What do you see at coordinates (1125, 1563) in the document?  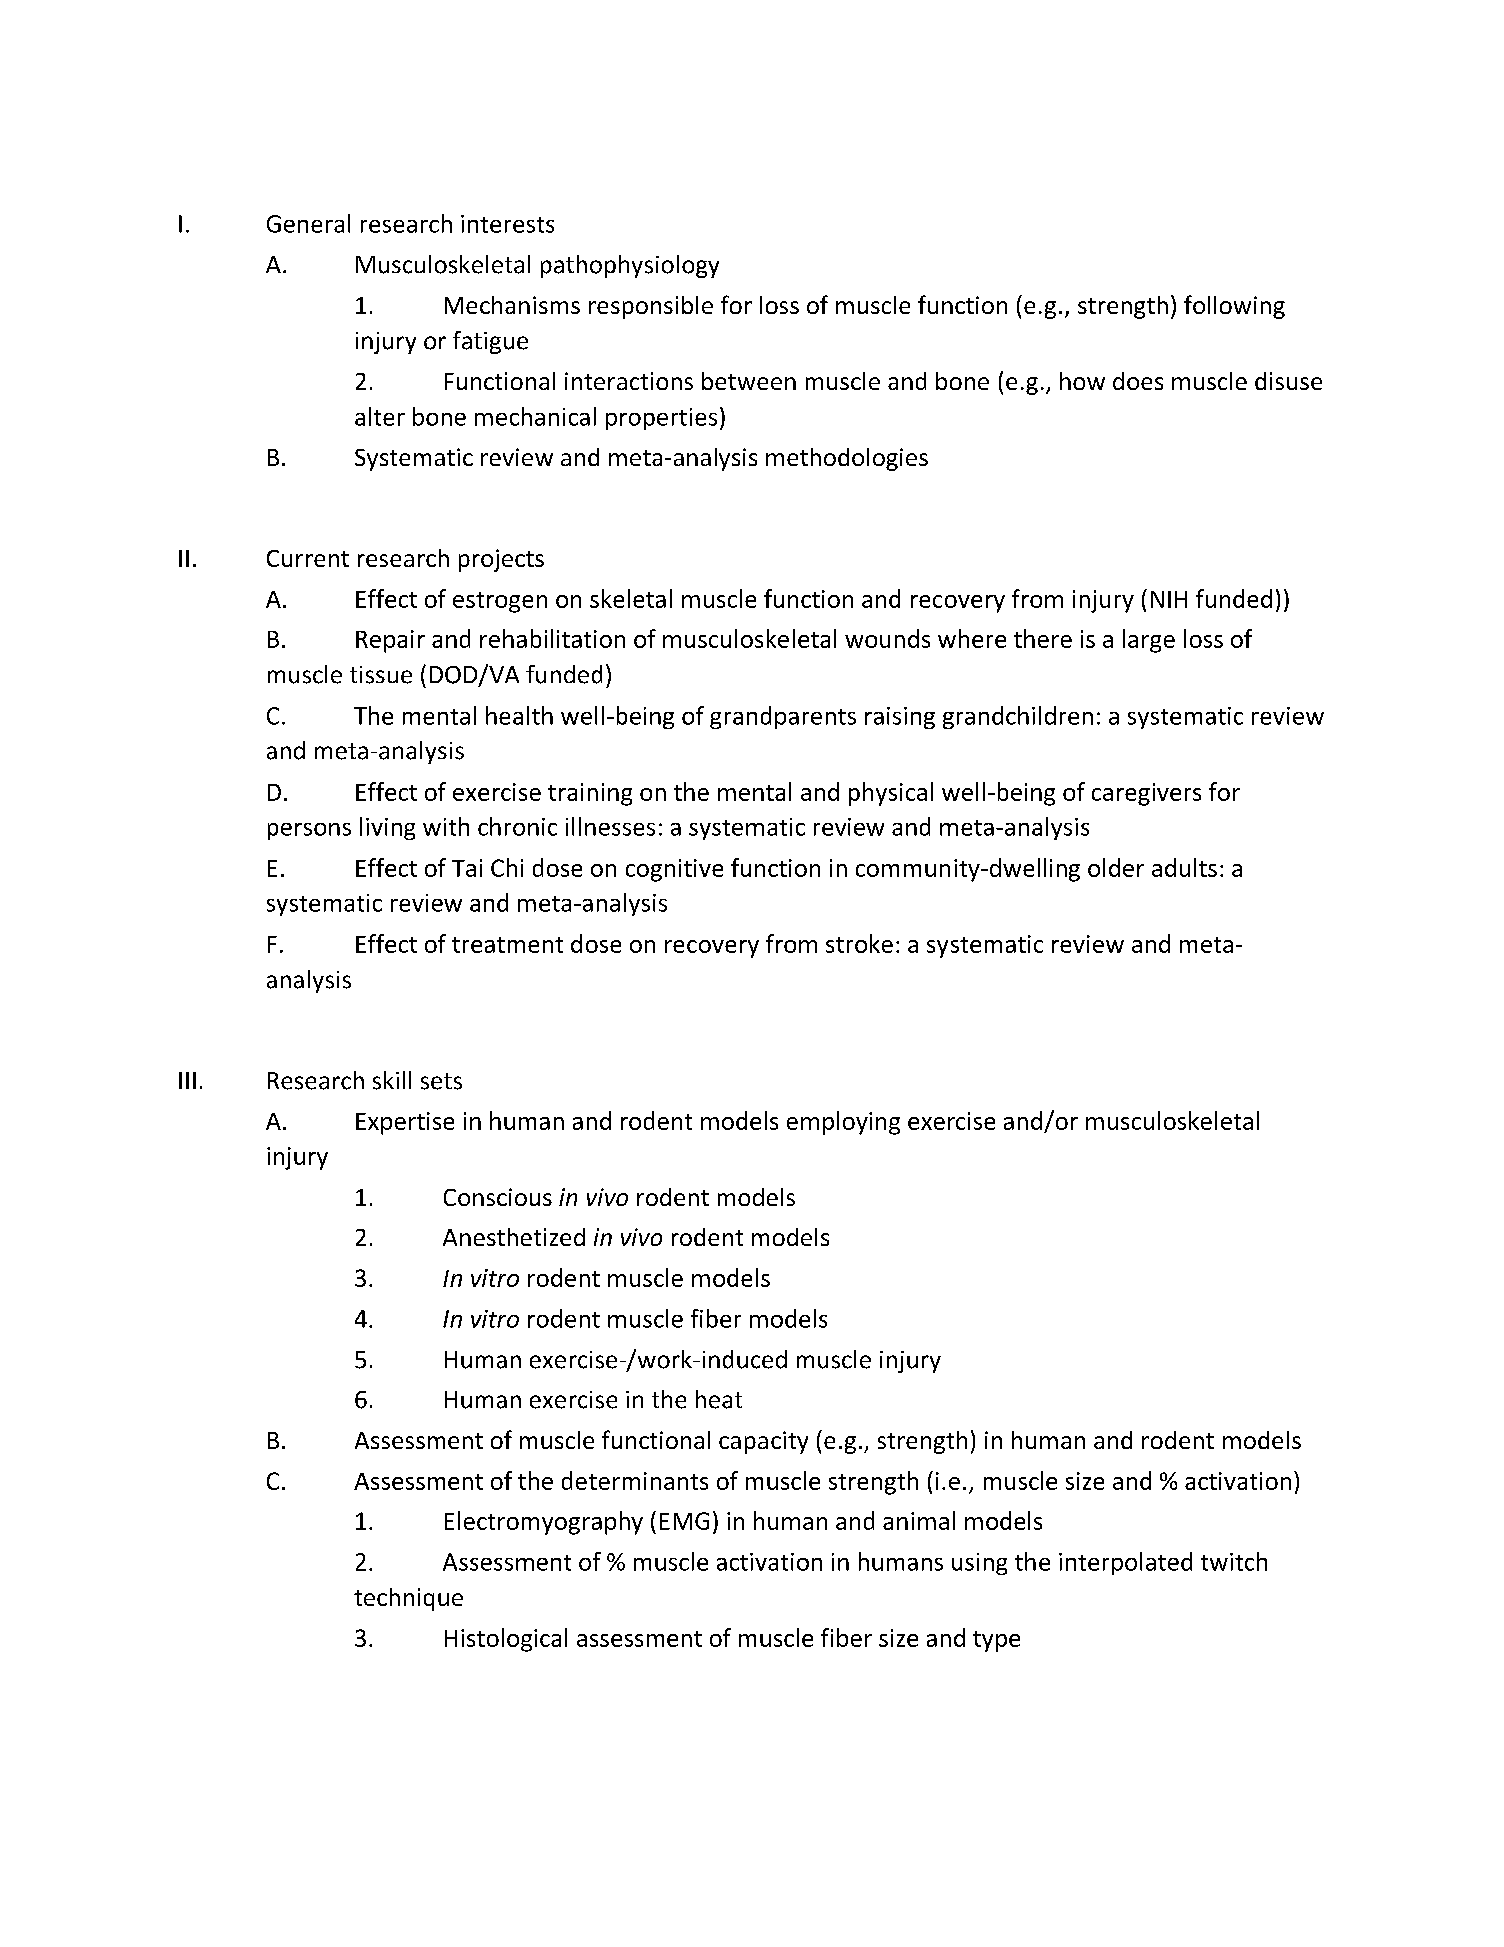 I see `interpolated` at bounding box center [1125, 1563].
